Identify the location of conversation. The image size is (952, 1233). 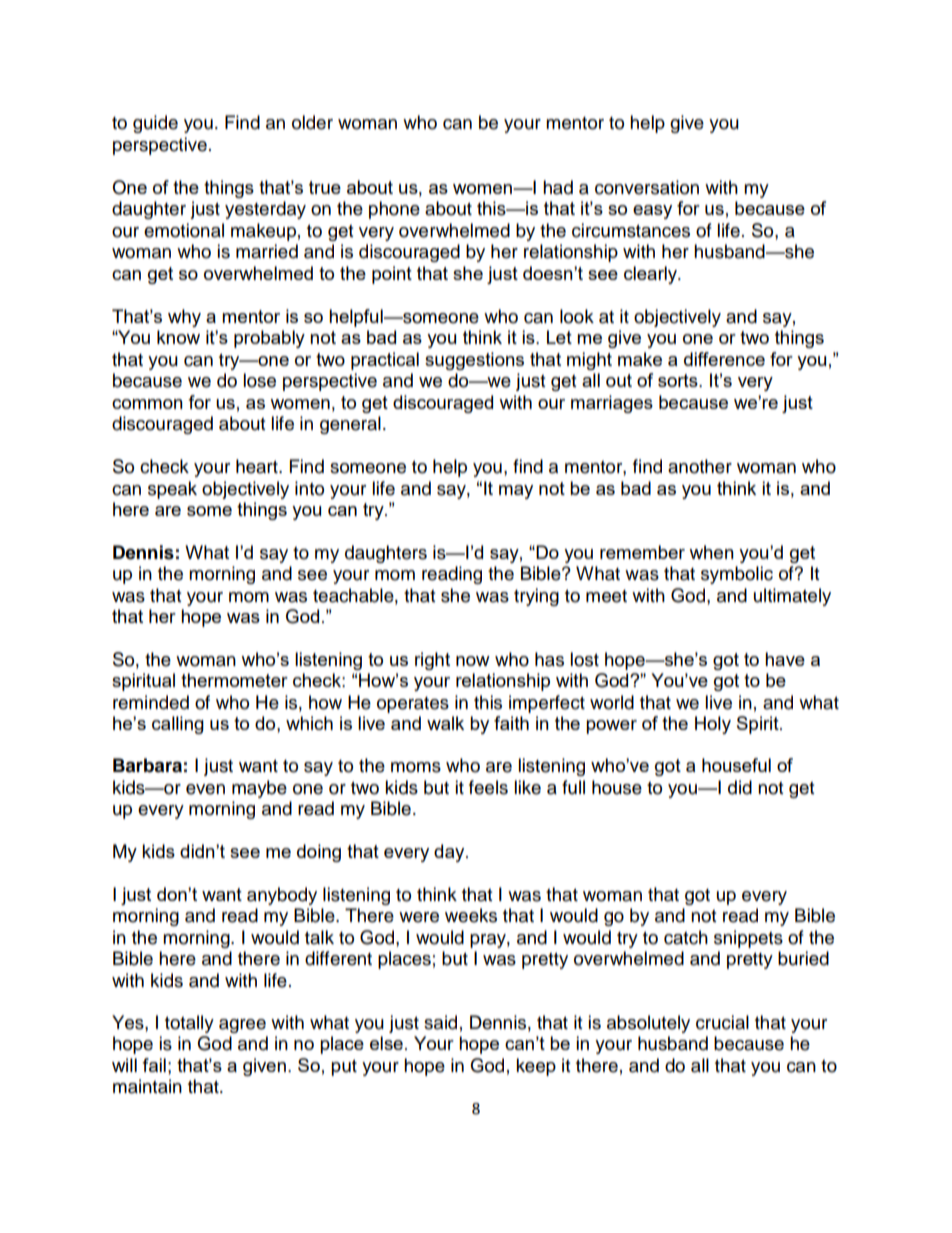
(647, 187).
